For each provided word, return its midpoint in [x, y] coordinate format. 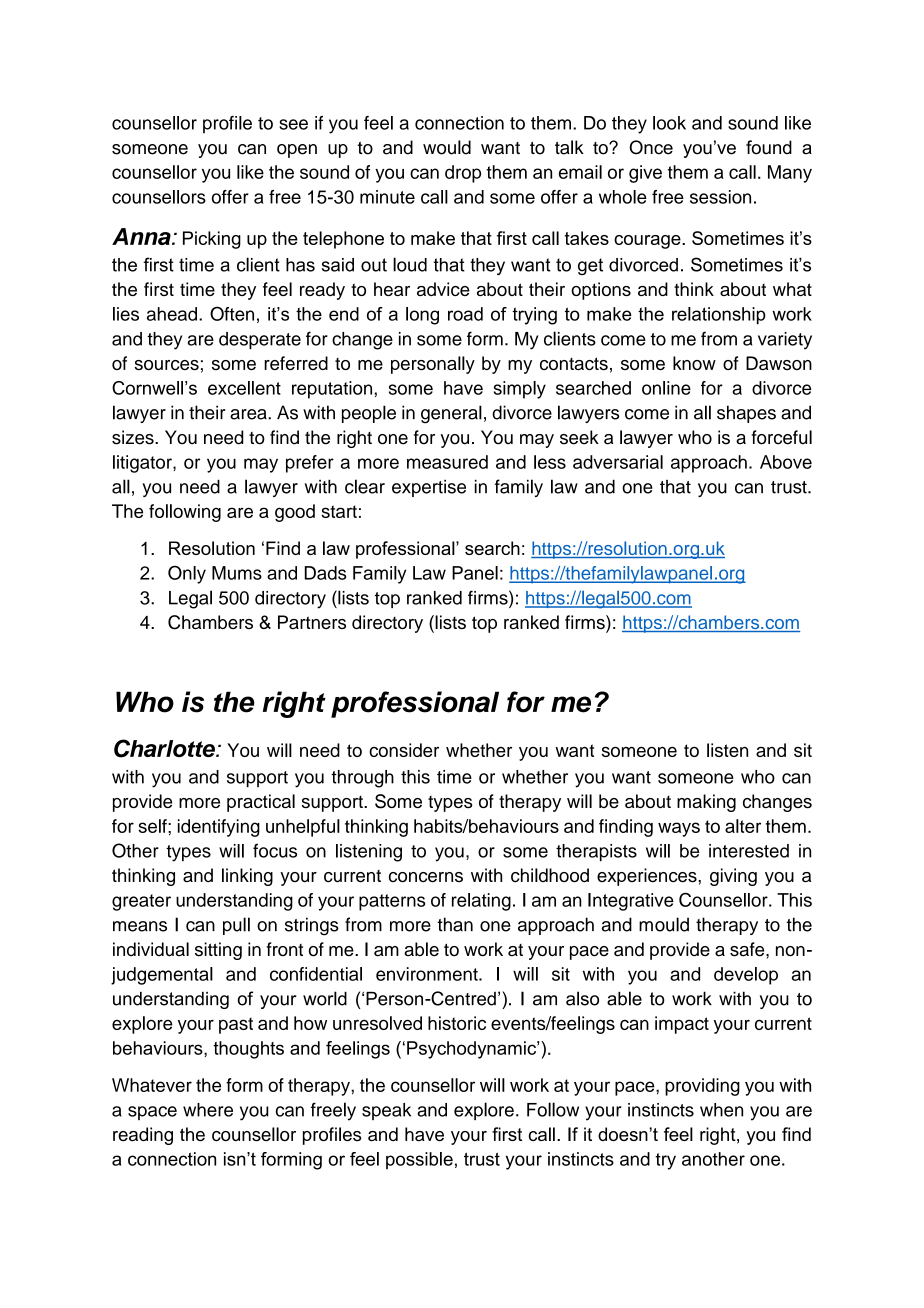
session [720, 197]
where [208, 1110]
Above [786, 462]
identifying [219, 828]
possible [419, 1161]
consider [404, 750]
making [706, 803]
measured [447, 462]
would [447, 147]
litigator [143, 464]
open [297, 151]
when [721, 1110]
